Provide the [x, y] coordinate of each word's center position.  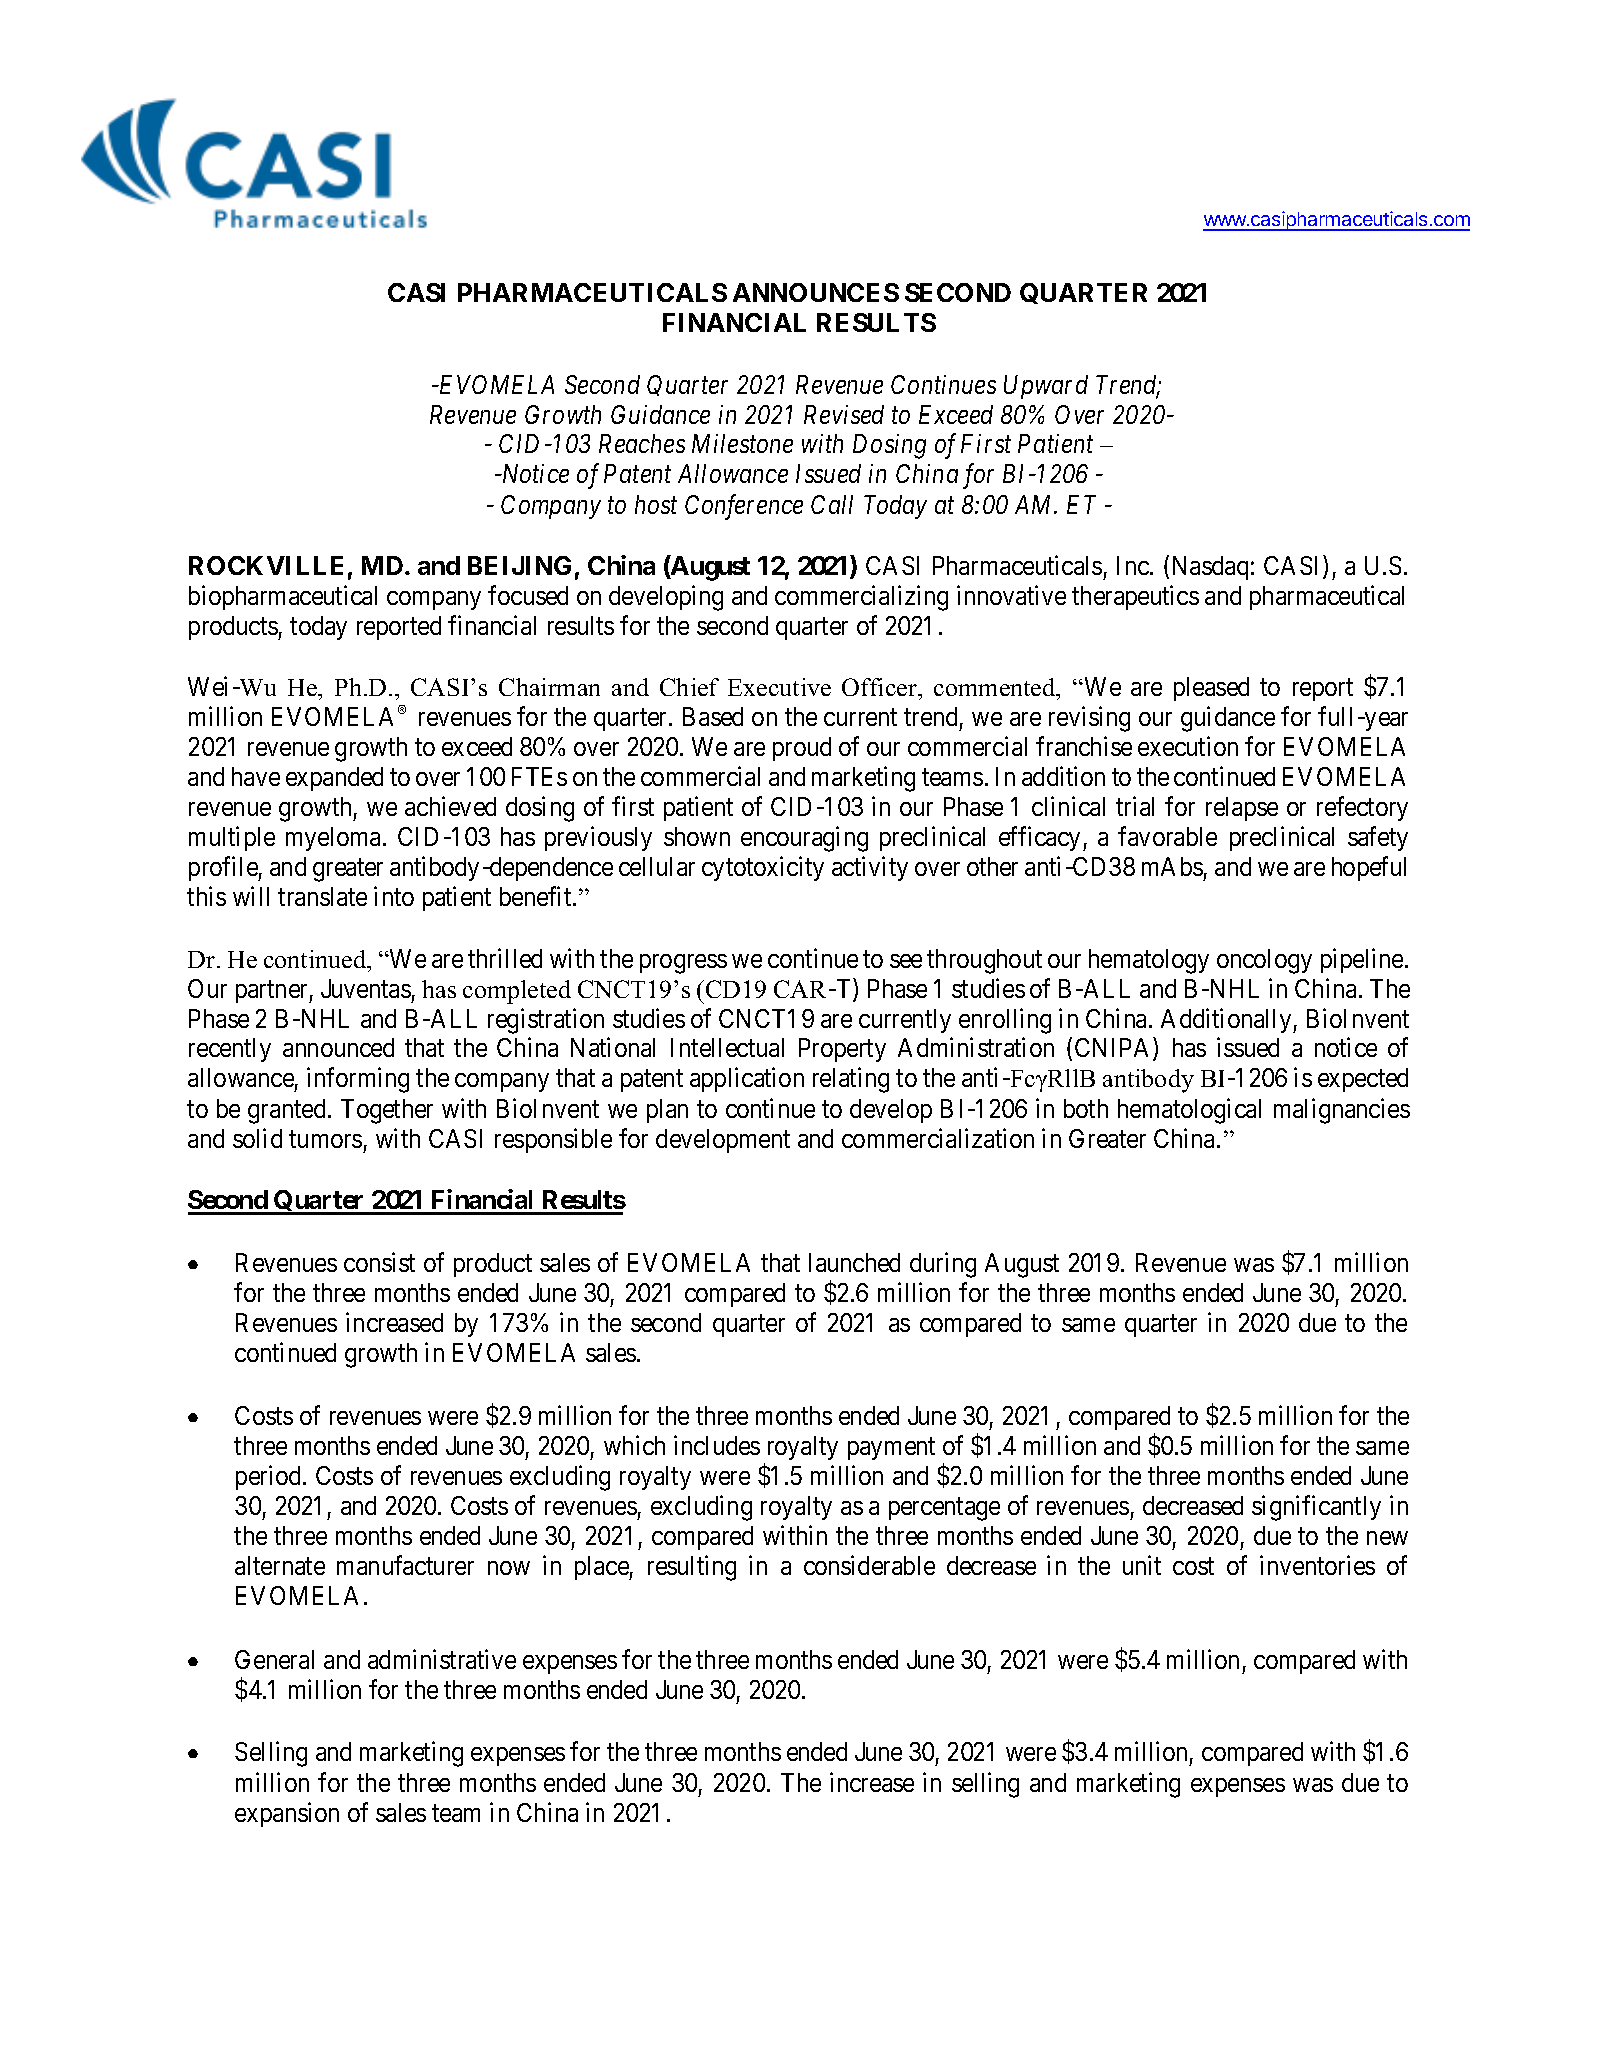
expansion [287, 1814]
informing [358, 1080]
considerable [869, 1565]
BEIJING [519, 565]
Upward [1046, 387]
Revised [844, 414]
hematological [1189, 1111]
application [747, 1080]
